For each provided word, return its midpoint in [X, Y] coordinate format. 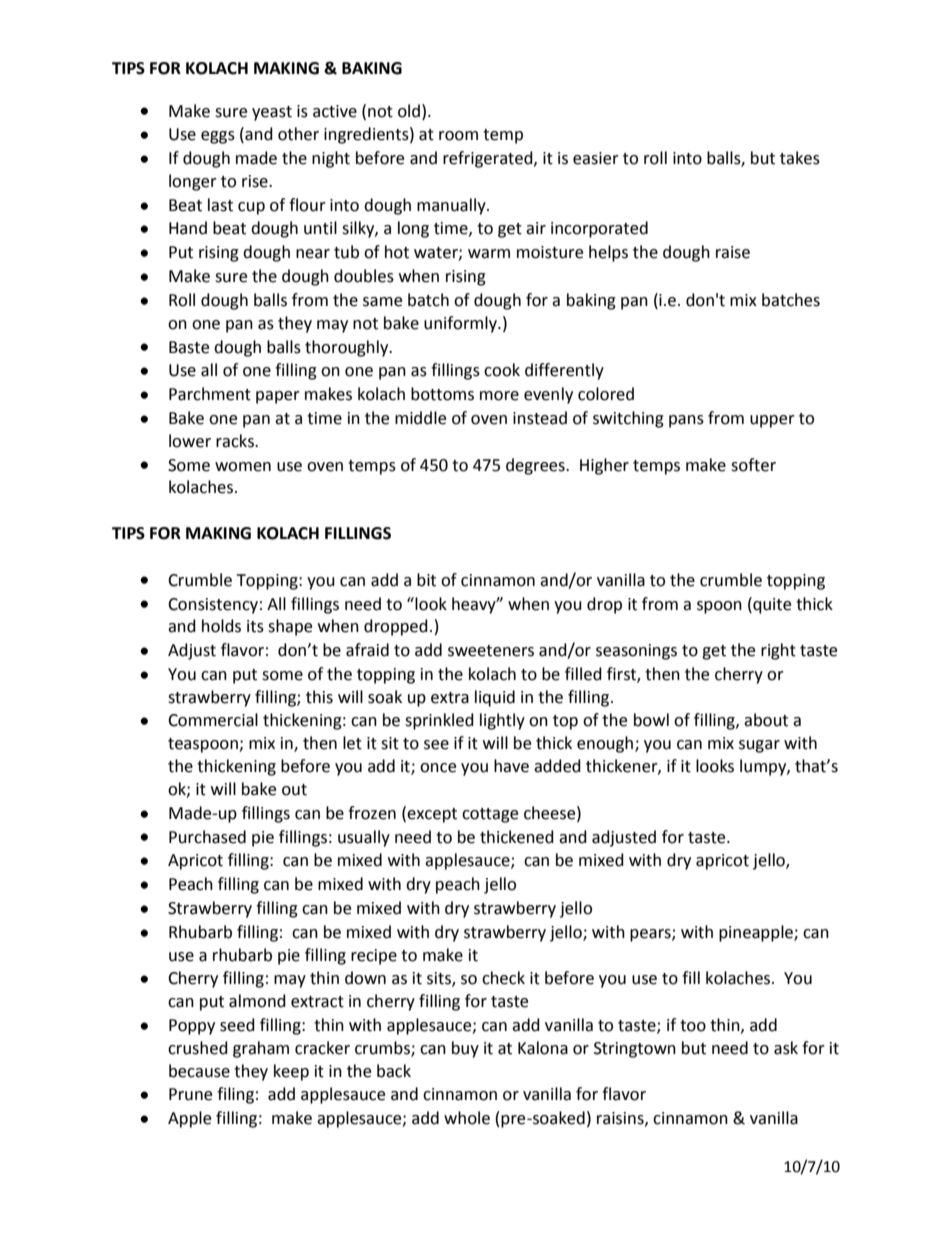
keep [291, 1072]
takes [800, 158]
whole [467, 1118]
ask [786, 1048]
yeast [272, 113]
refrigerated [489, 159]
